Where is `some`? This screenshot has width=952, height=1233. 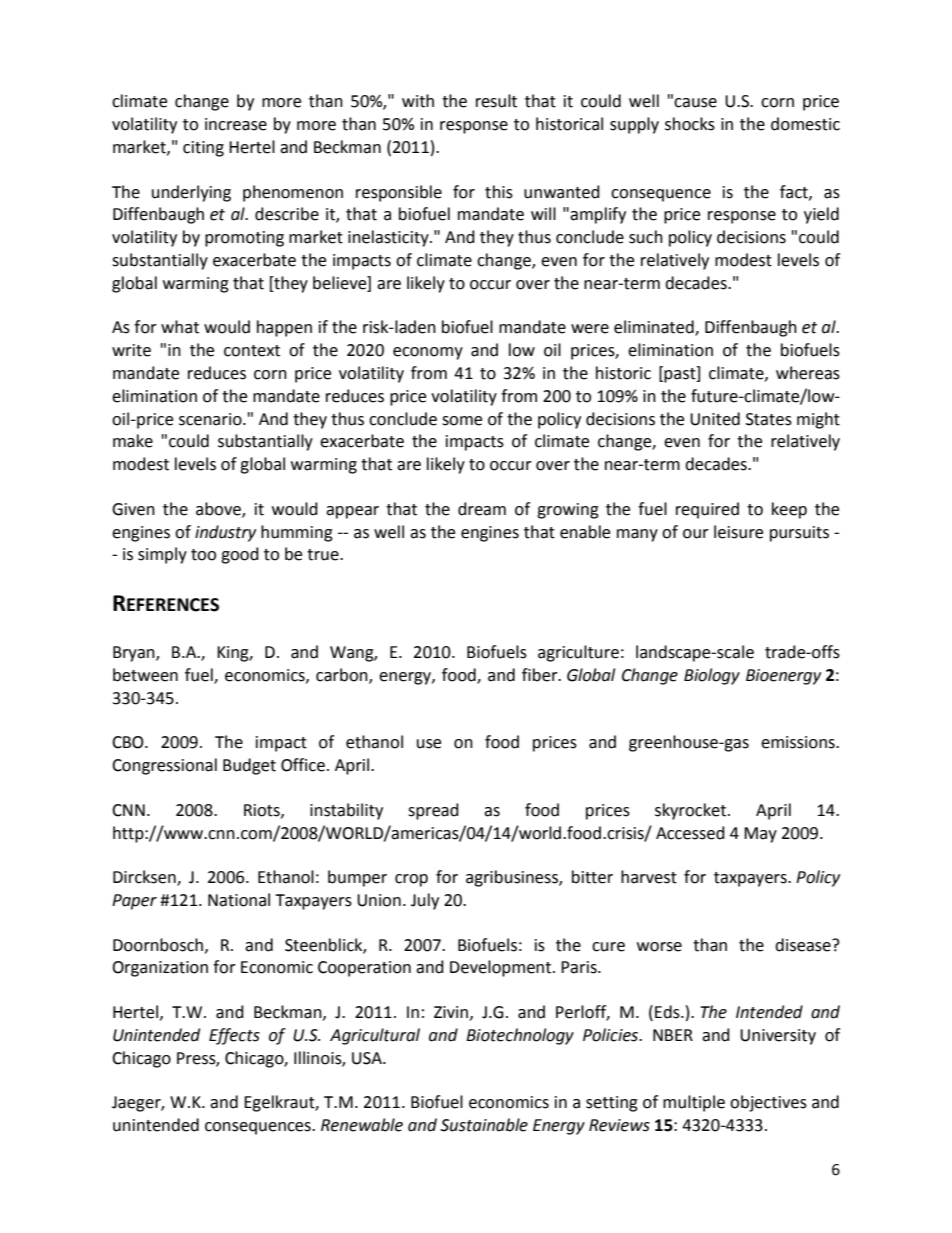 some is located at coordinates (462, 421).
